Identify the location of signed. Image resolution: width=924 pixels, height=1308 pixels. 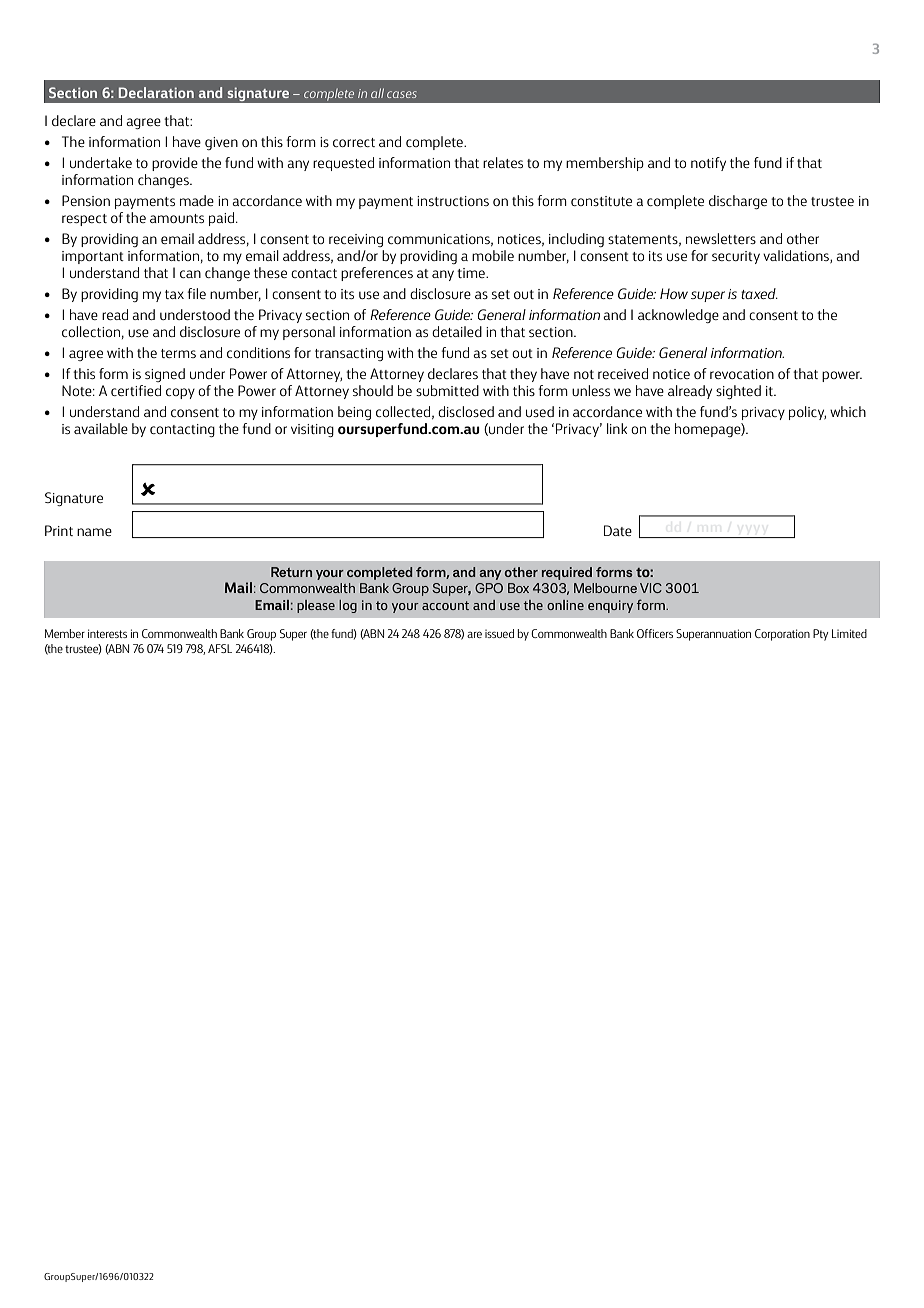
(165, 375).
